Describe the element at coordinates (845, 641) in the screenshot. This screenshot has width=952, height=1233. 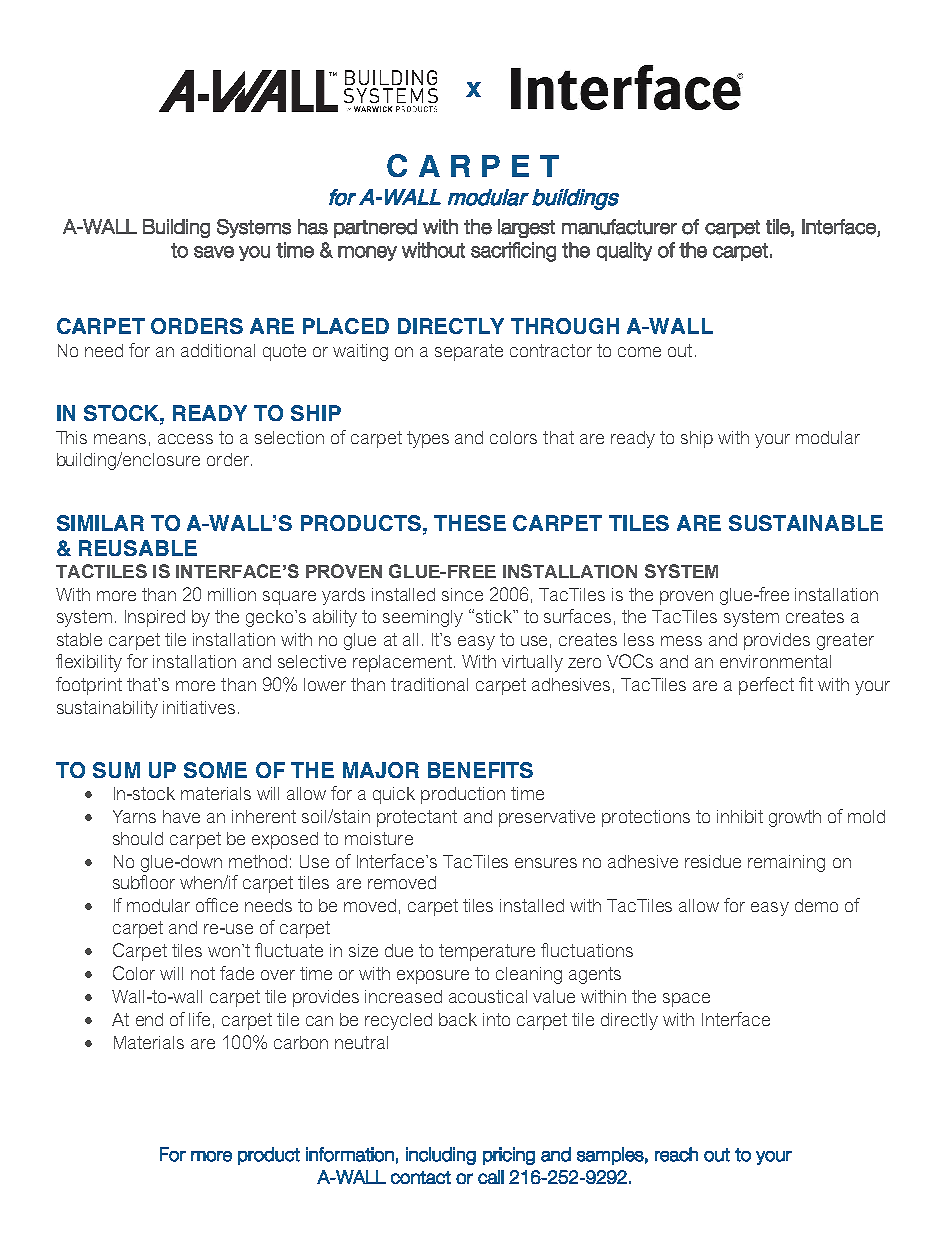
I see `greater` at that location.
